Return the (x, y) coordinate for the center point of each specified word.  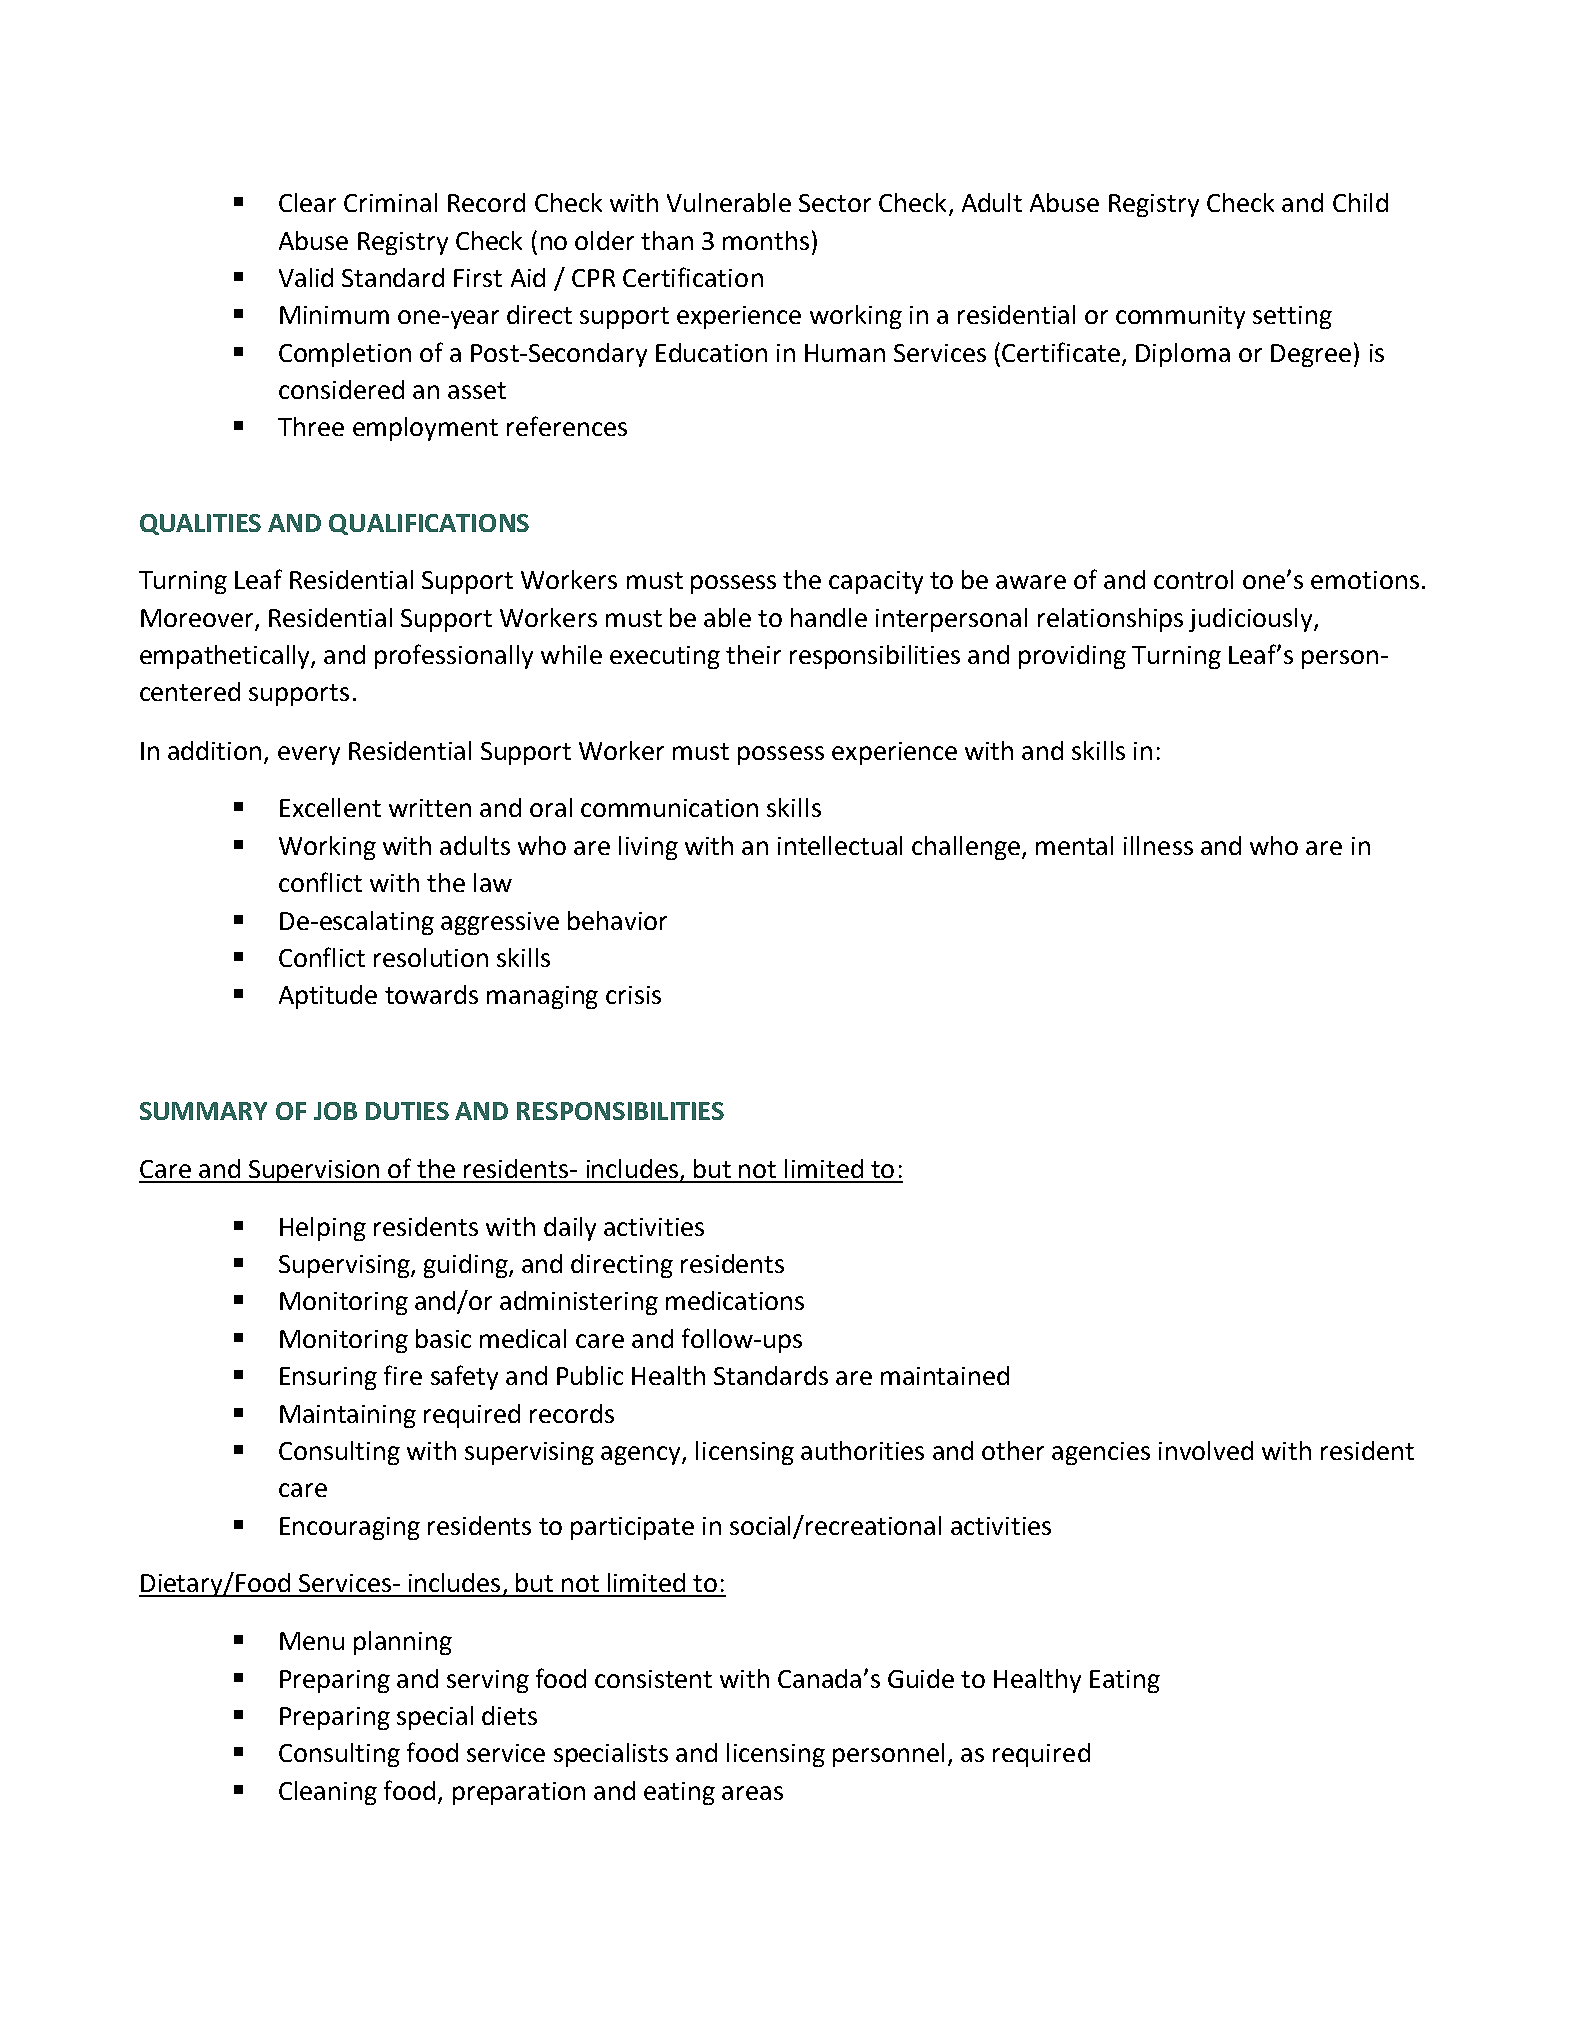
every (309, 755)
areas (752, 1793)
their (753, 654)
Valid (306, 277)
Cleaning (328, 1793)
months (766, 240)
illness (1158, 845)
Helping (323, 1229)
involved (1206, 1450)
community (1180, 317)
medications (735, 1300)
